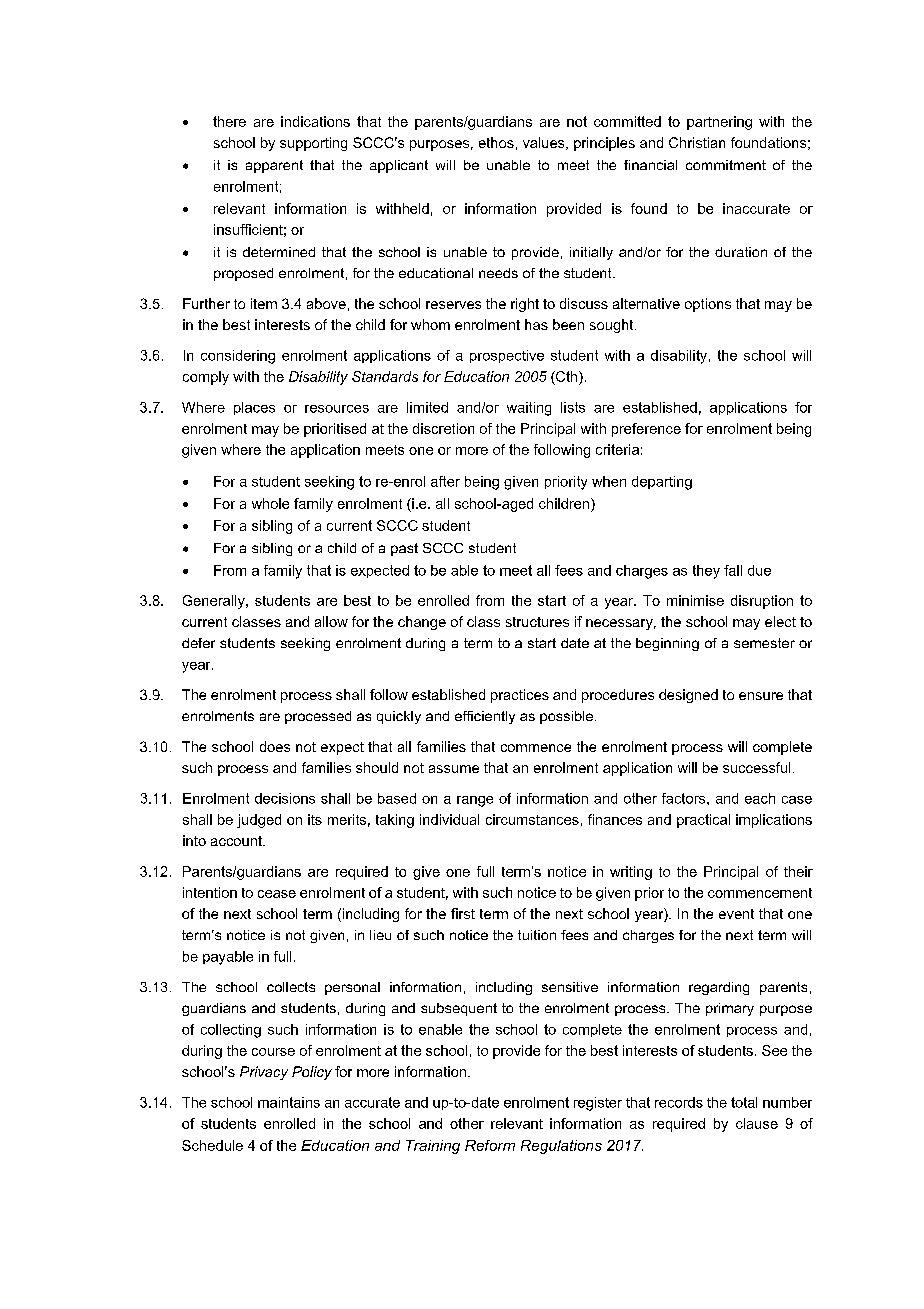 The height and width of the screenshot is (1309, 924). What do you see at coordinates (254, 408) in the screenshot?
I see `places` at bounding box center [254, 408].
